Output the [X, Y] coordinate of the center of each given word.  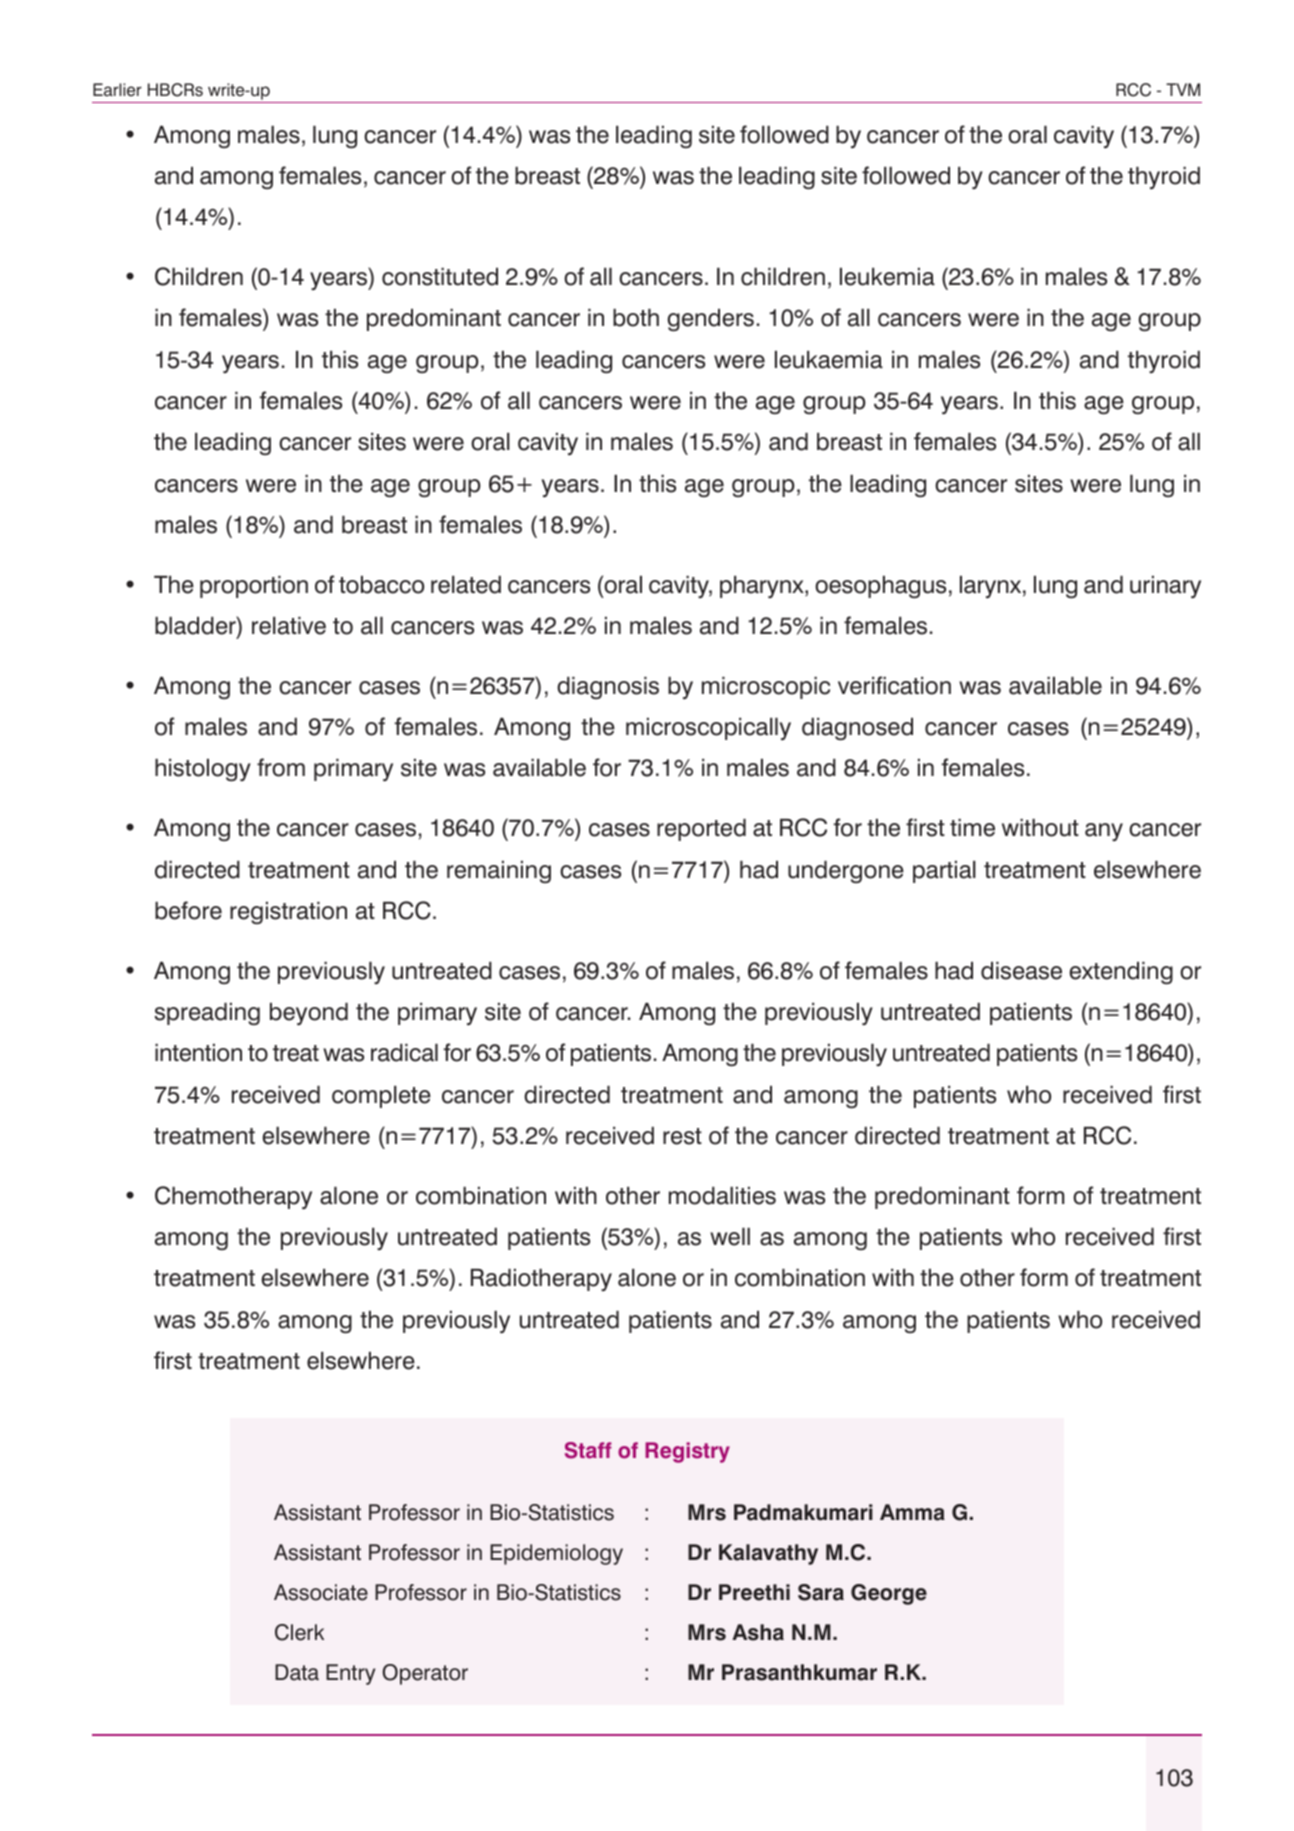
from [281, 767]
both [636, 318]
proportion [254, 587]
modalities [722, 1196]
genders [711, 320]
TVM [1183, 89]
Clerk [299, 1632]
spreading [207, 1014]
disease [1021, 971]
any [1104, 832]
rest [682, 1136]
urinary [1165, 587]
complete [381, 1097]
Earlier [117, 90]
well [730, 1237]
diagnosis [608, 688]
